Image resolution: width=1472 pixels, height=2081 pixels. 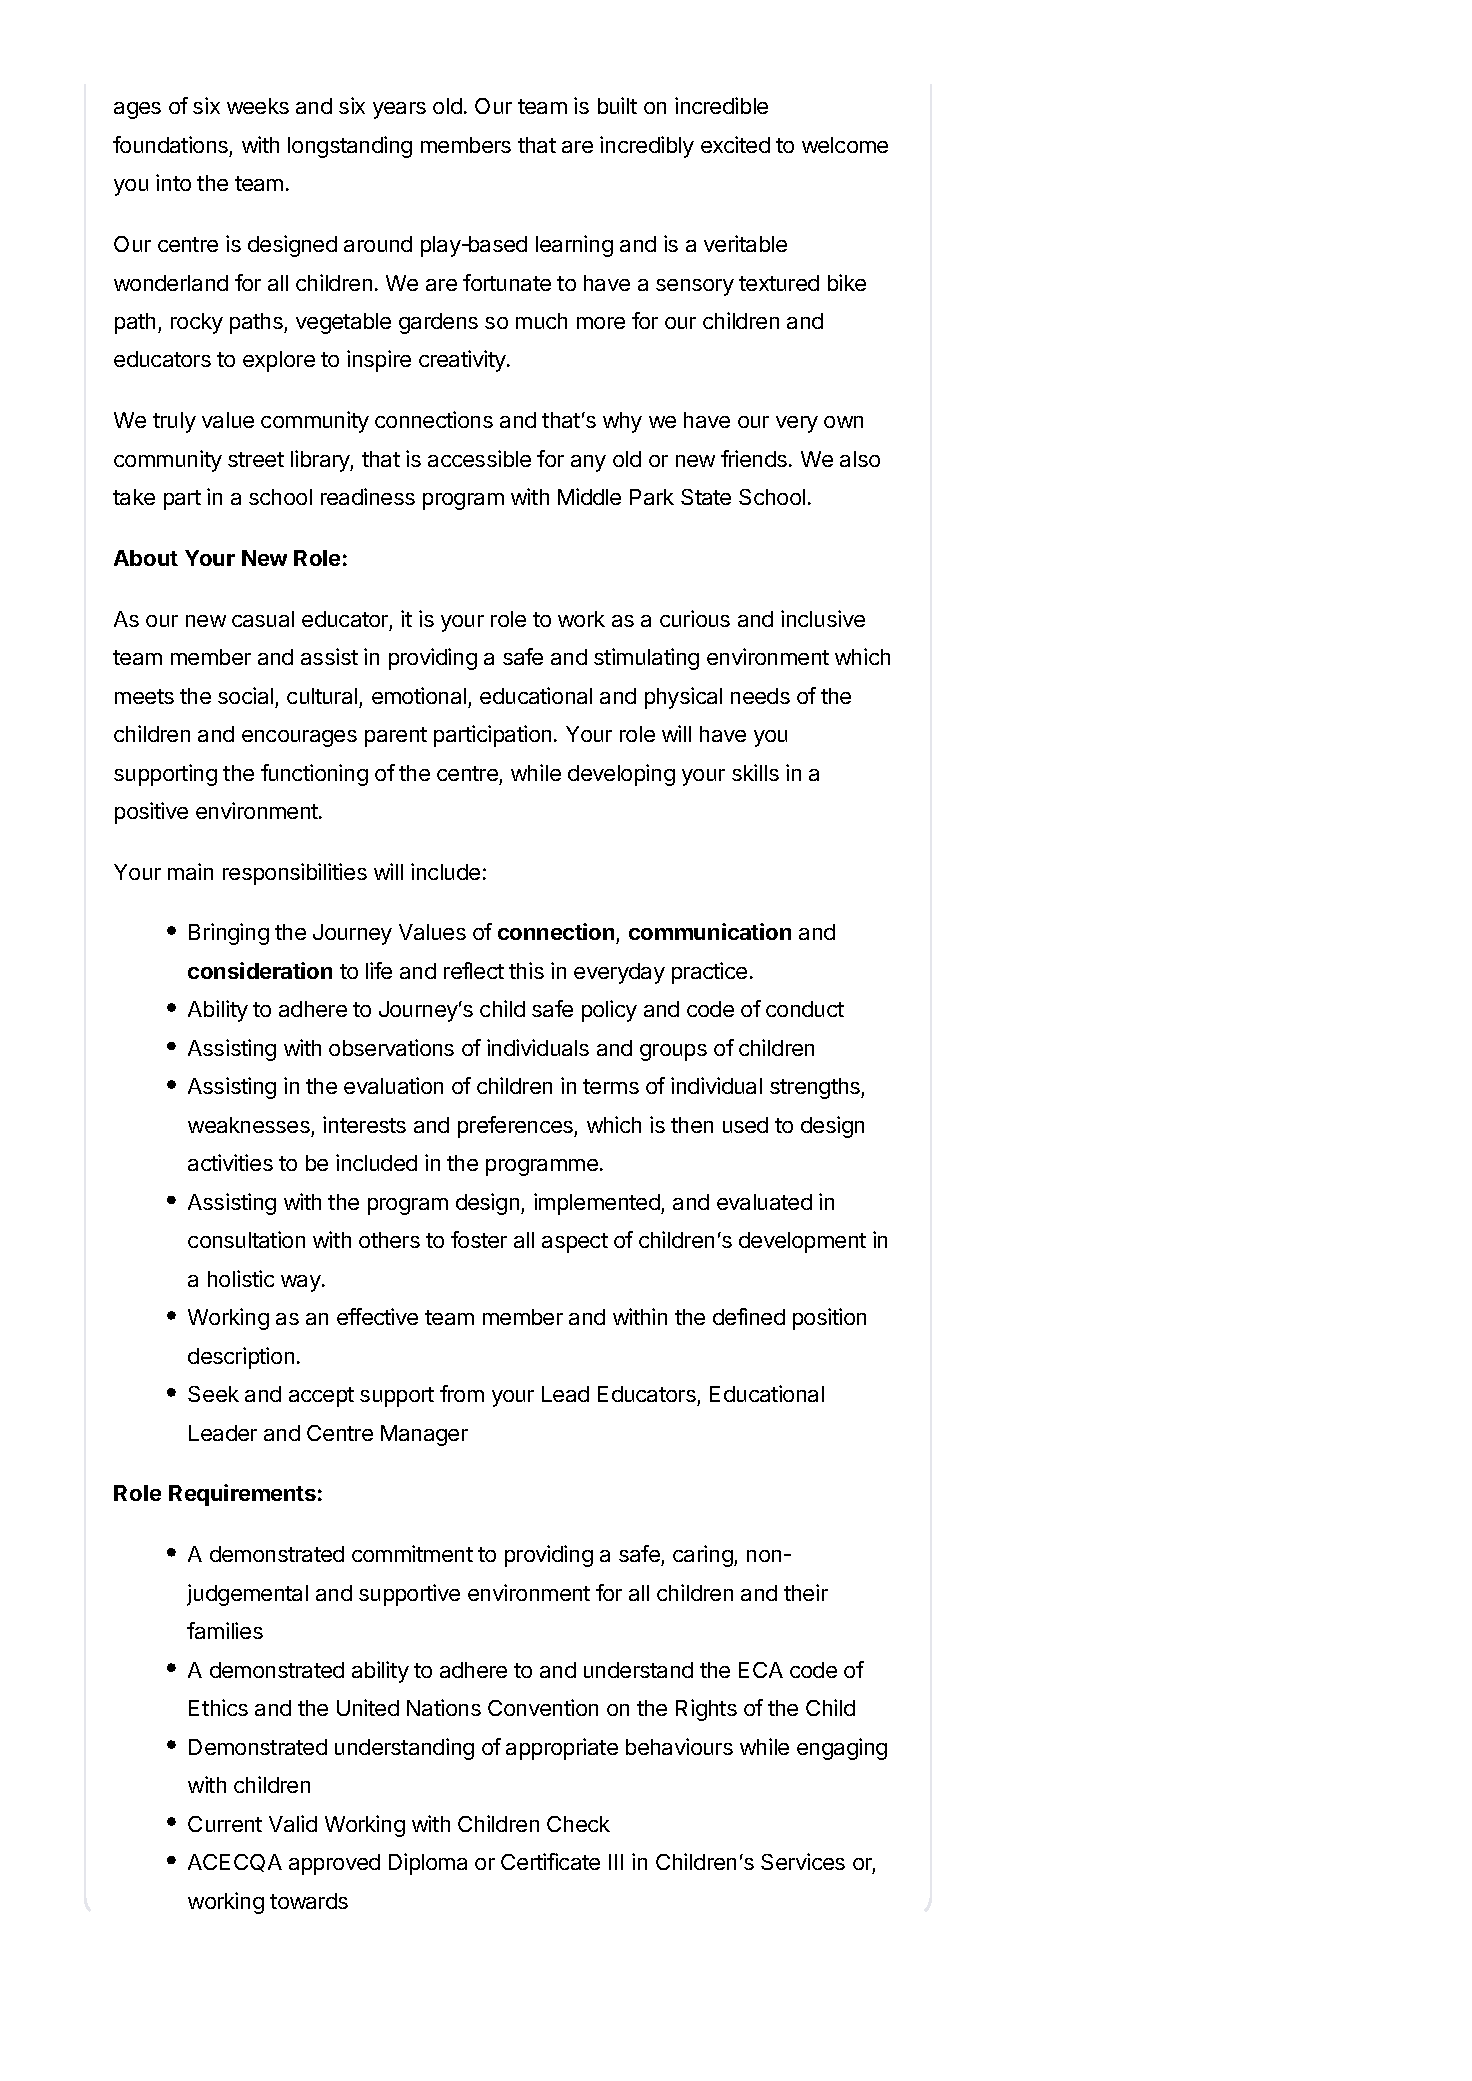 What do you see at coordinates (507, 282) in the image?
I see `fortunate` at bounding box center [507, 282].
